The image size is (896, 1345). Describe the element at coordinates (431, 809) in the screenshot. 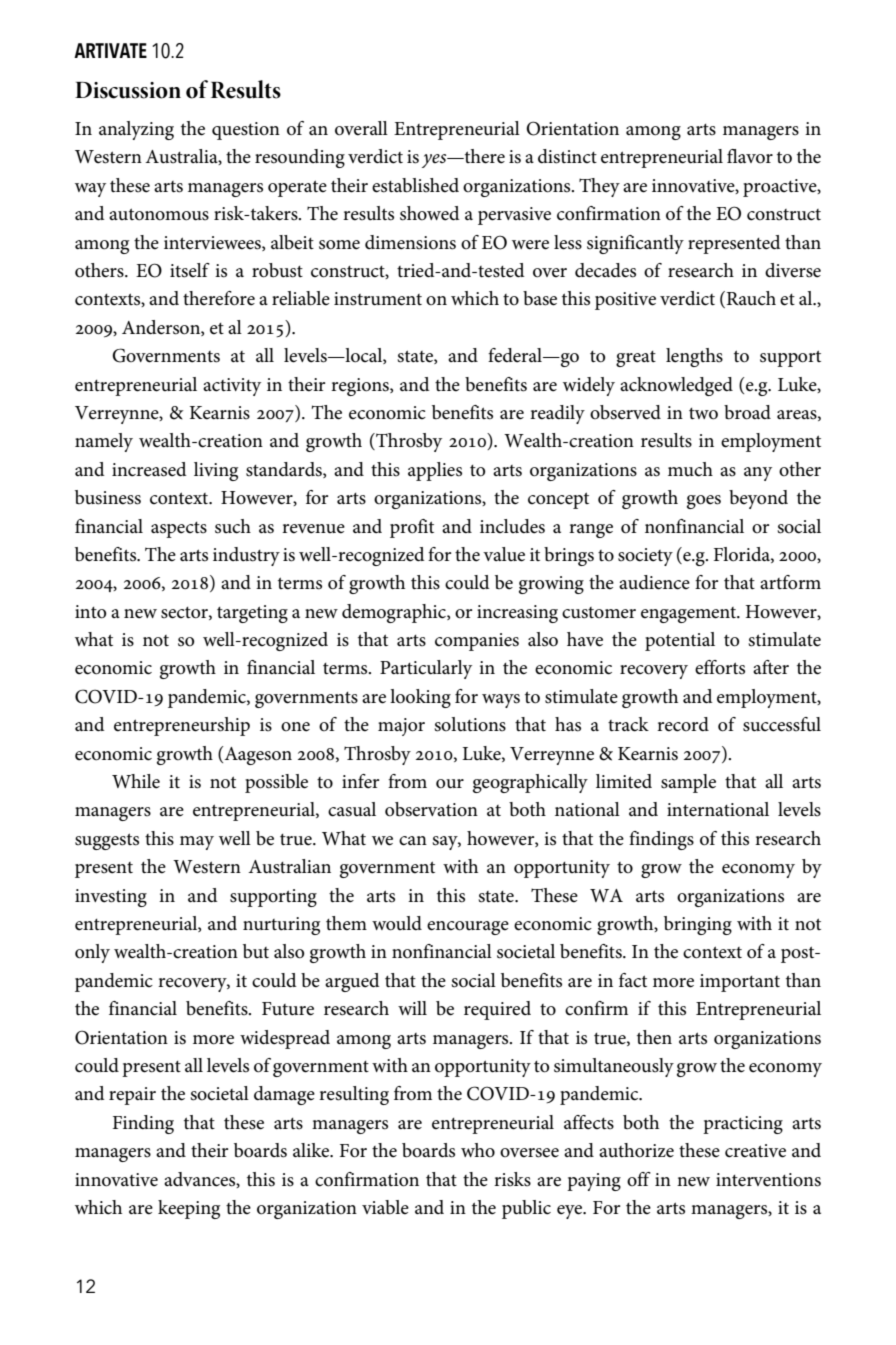

I see `observation` at that location.
